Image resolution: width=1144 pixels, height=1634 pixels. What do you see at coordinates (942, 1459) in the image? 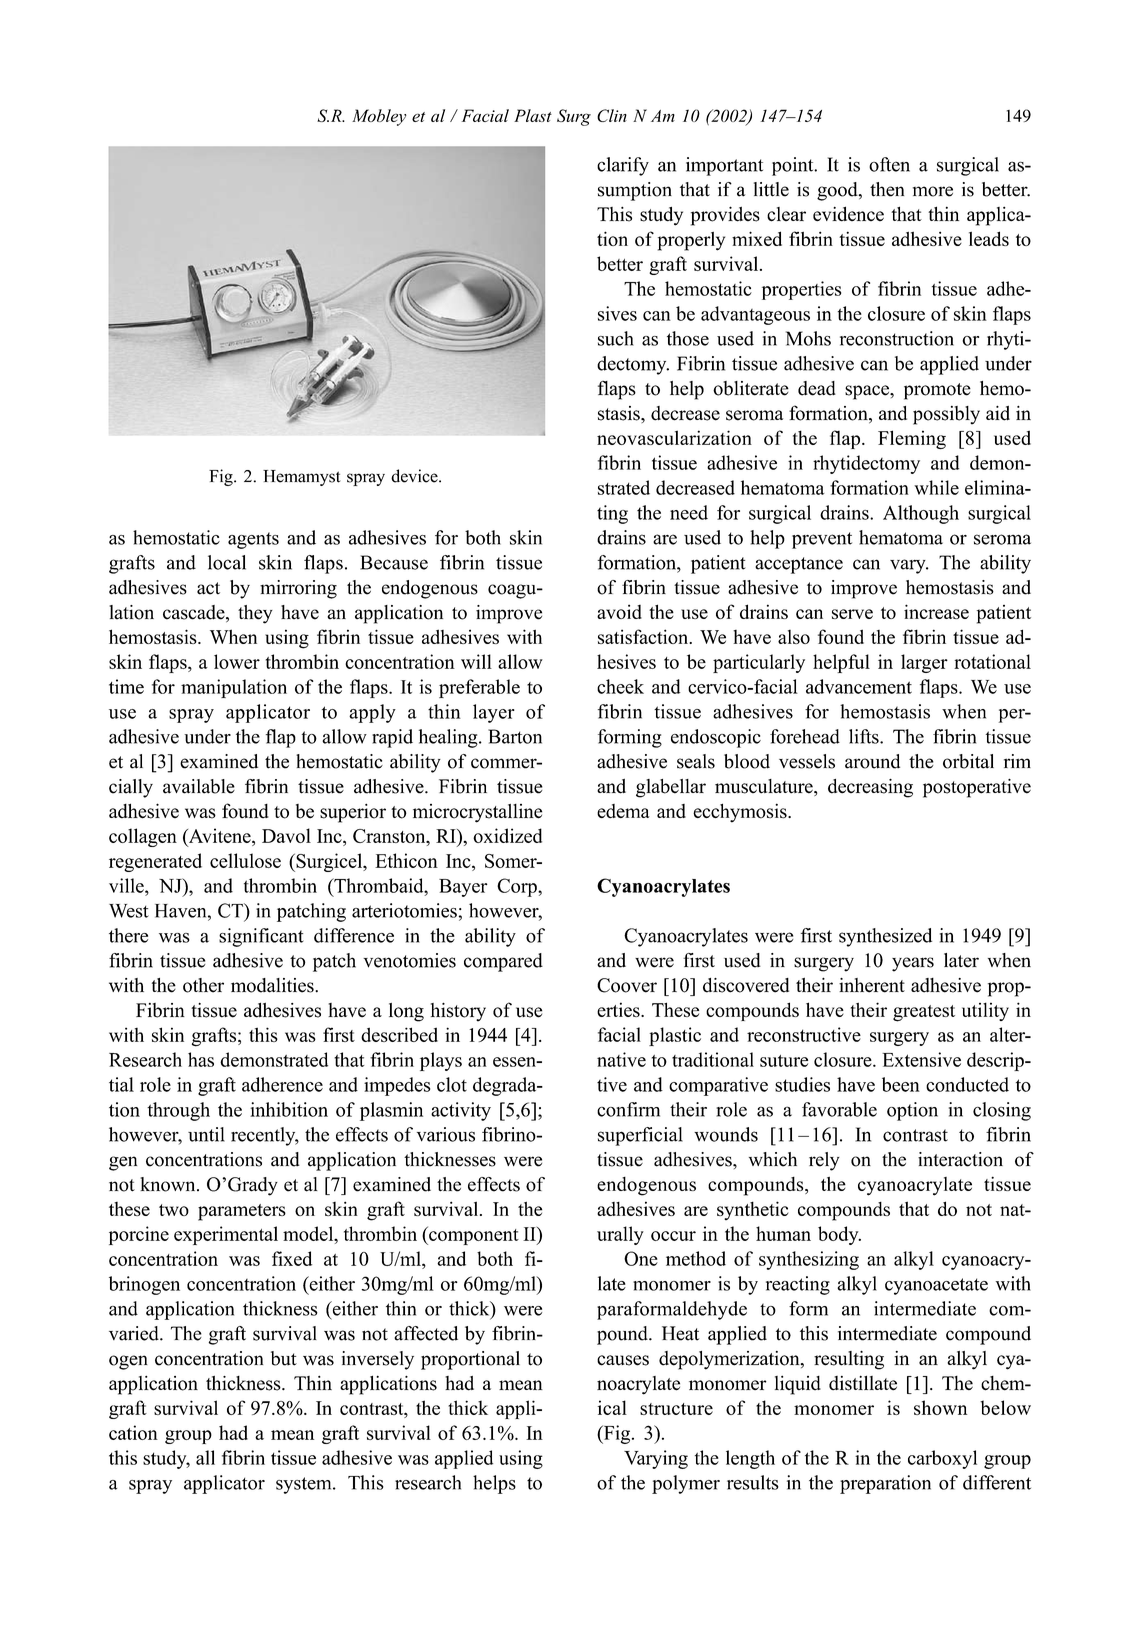
I see `carboxyl` at bounding box center [942, 1459].
